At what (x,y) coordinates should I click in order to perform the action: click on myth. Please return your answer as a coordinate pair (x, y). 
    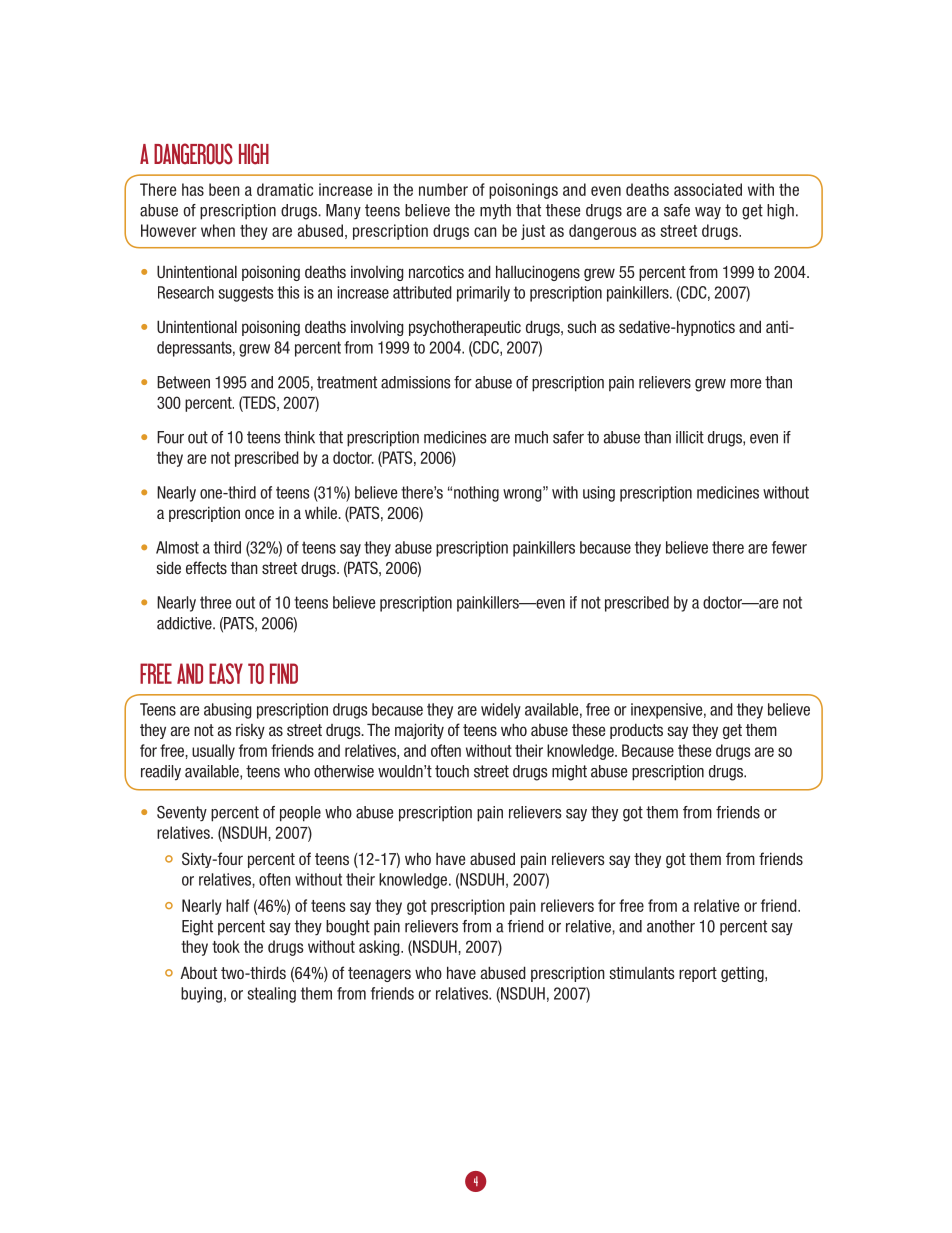
    Looking at the image, I should click on (495, 212).
